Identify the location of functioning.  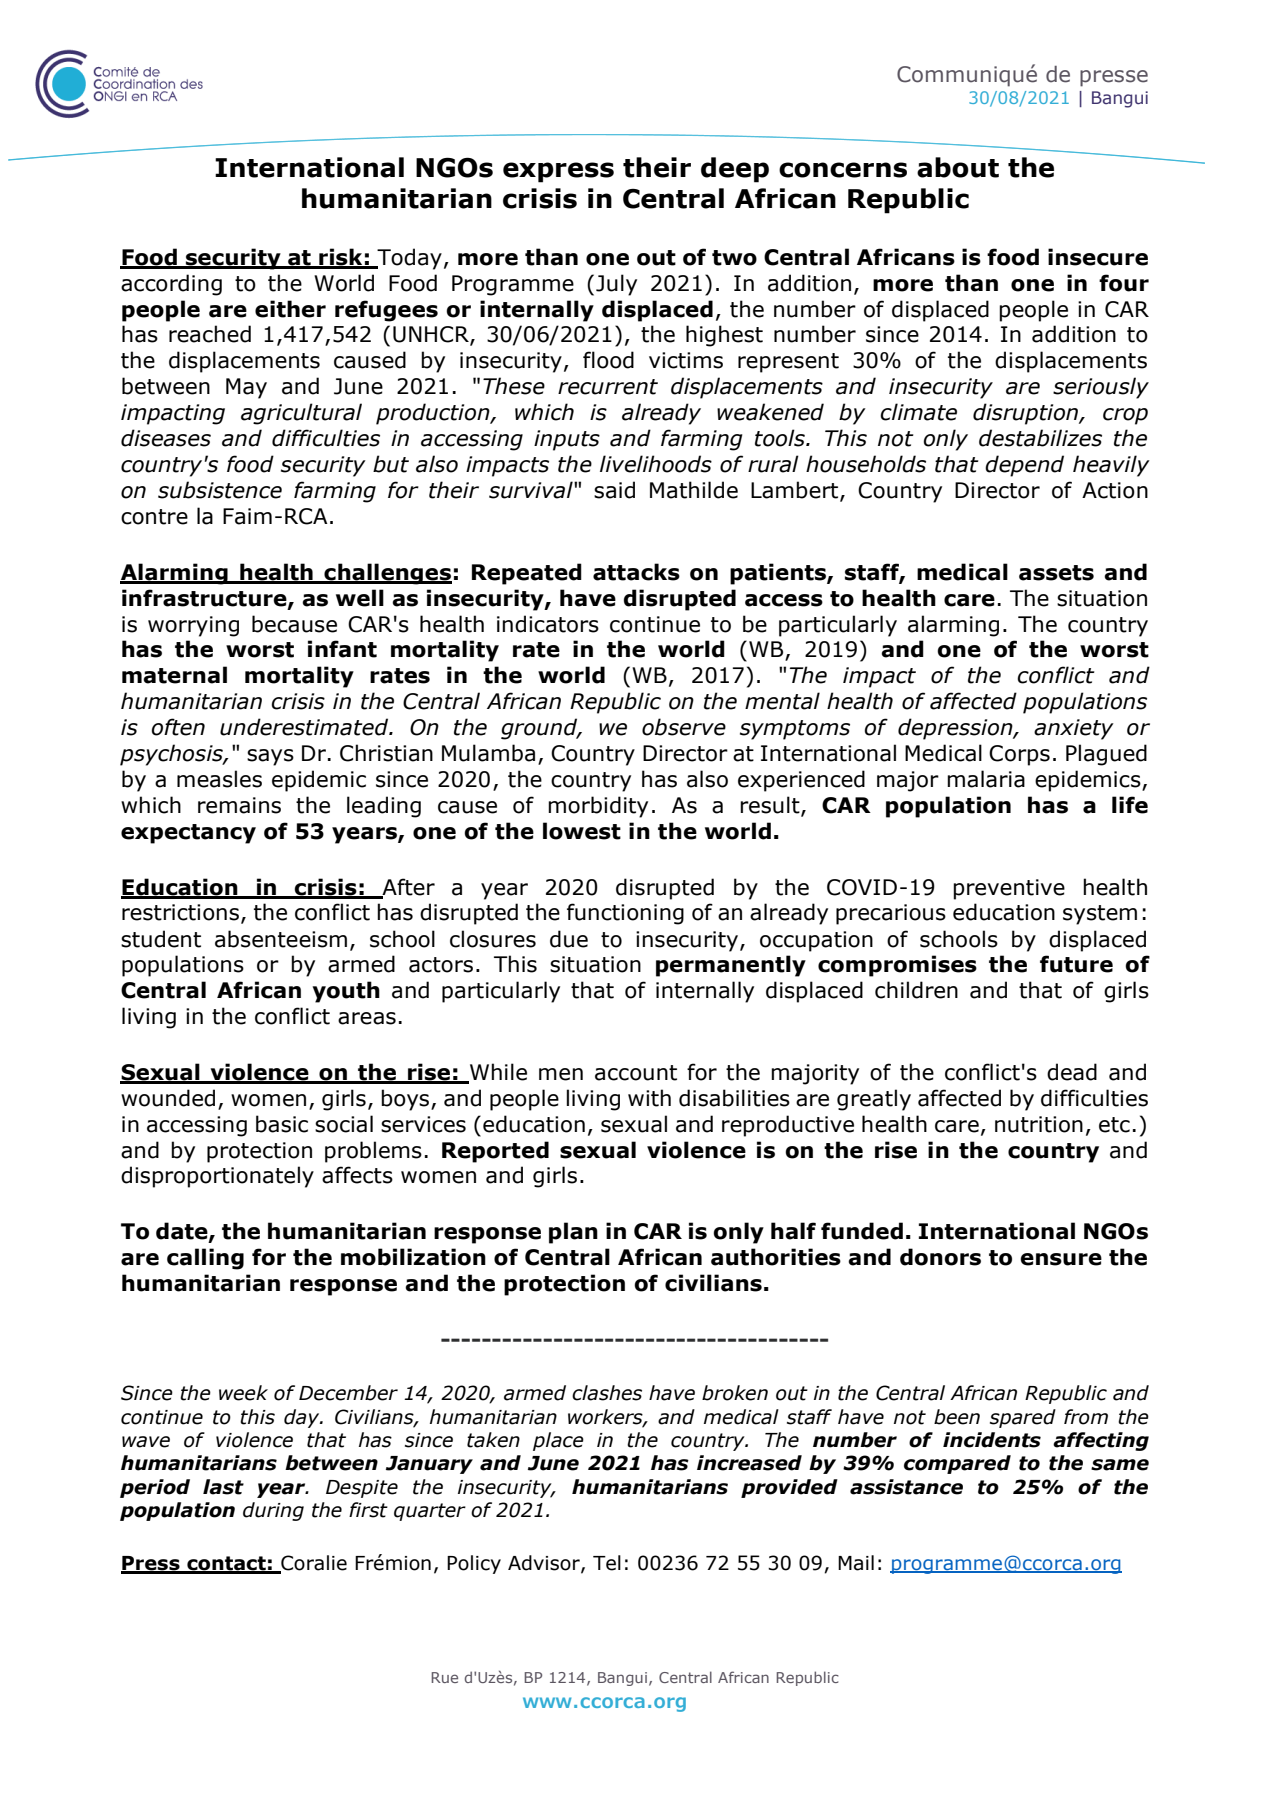
(625, 914).
